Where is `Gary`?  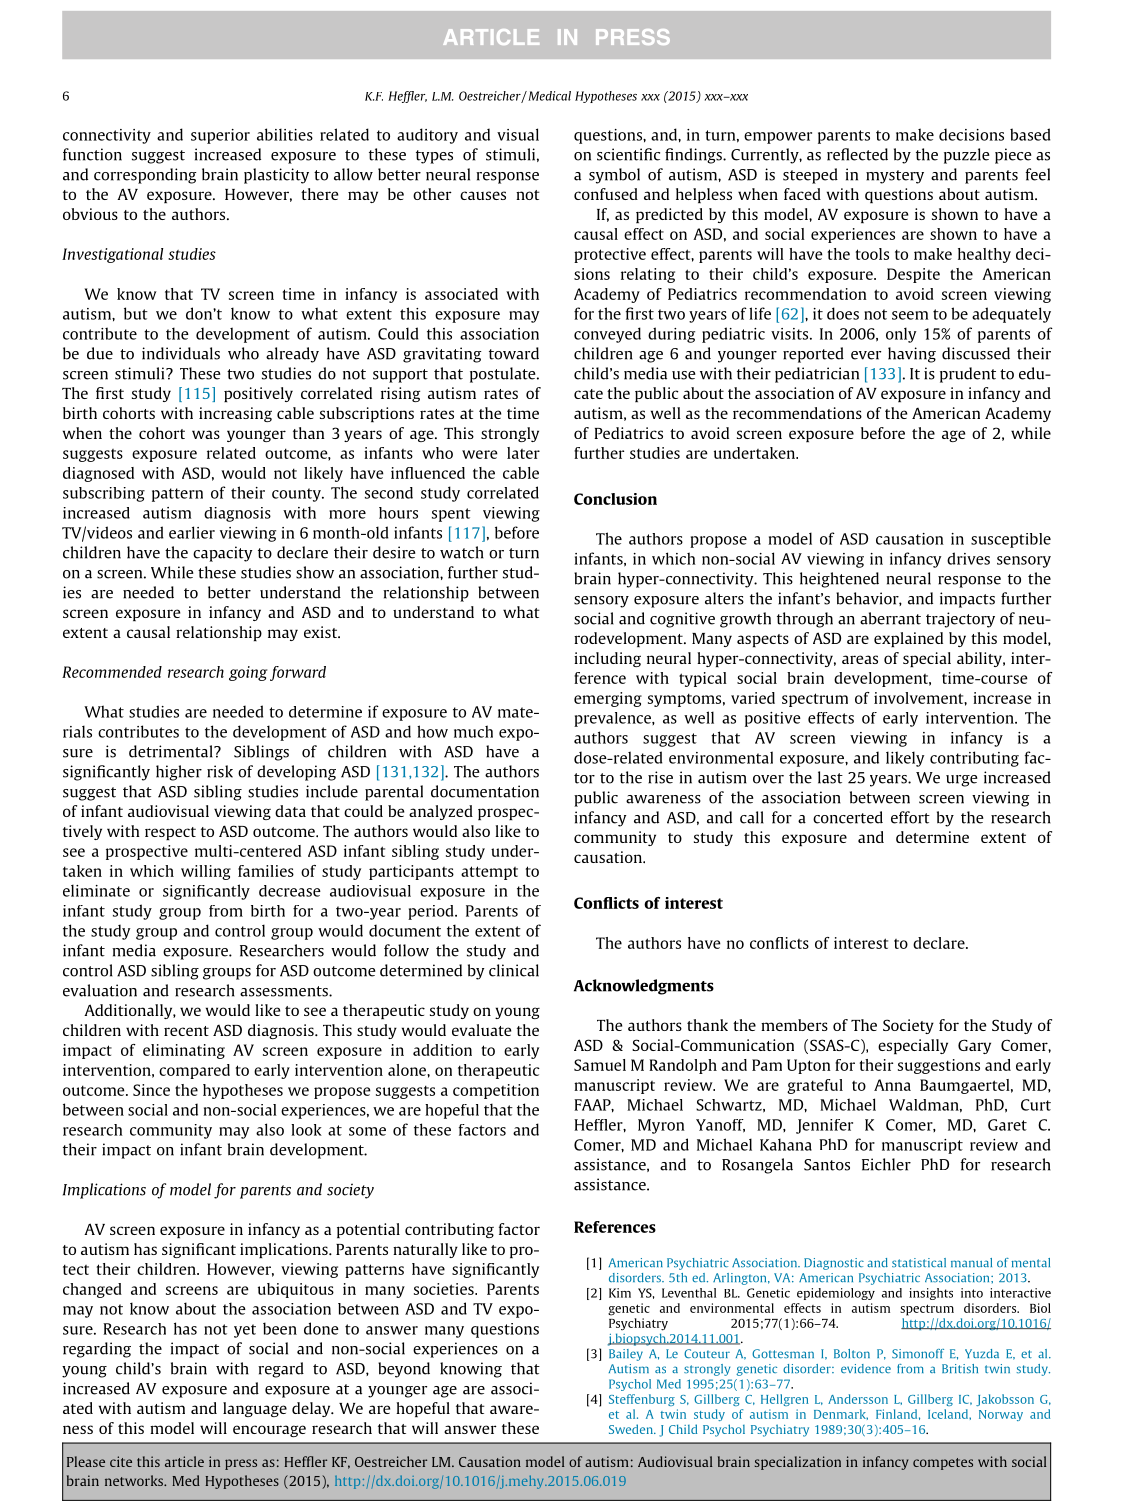 Gary is located at coordinates (974, 1046).
